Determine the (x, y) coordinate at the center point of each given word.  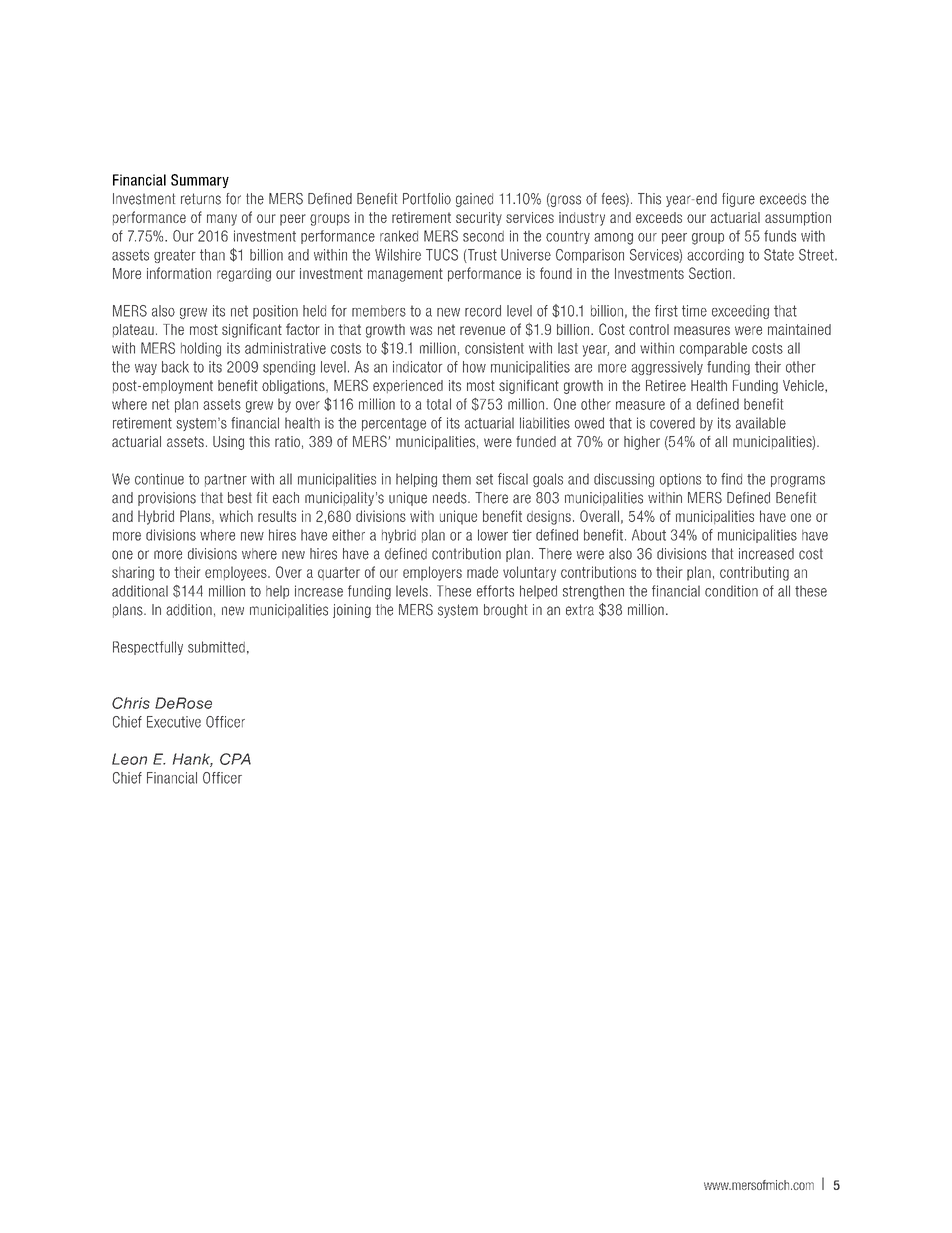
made (482, 572)
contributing (754, 573)
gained (474, 200)
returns (201, 199)
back (175, 367)
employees (237, 573)
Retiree (666, 385)
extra (580, 610)
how (474, 367)
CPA (235, 759)
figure (738, 200)
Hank (193, 760)
